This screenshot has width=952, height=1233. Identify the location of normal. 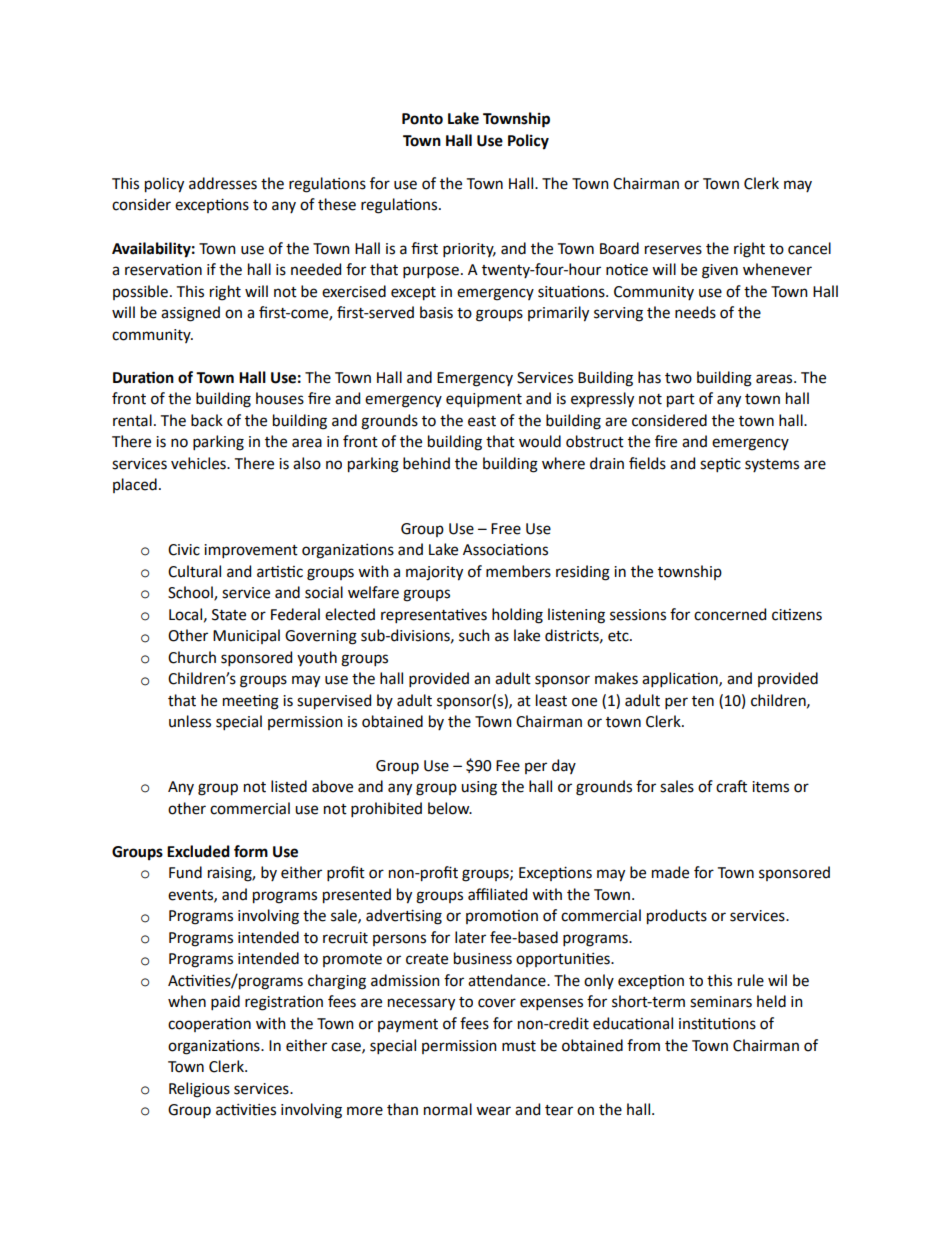
(448, 1109).
